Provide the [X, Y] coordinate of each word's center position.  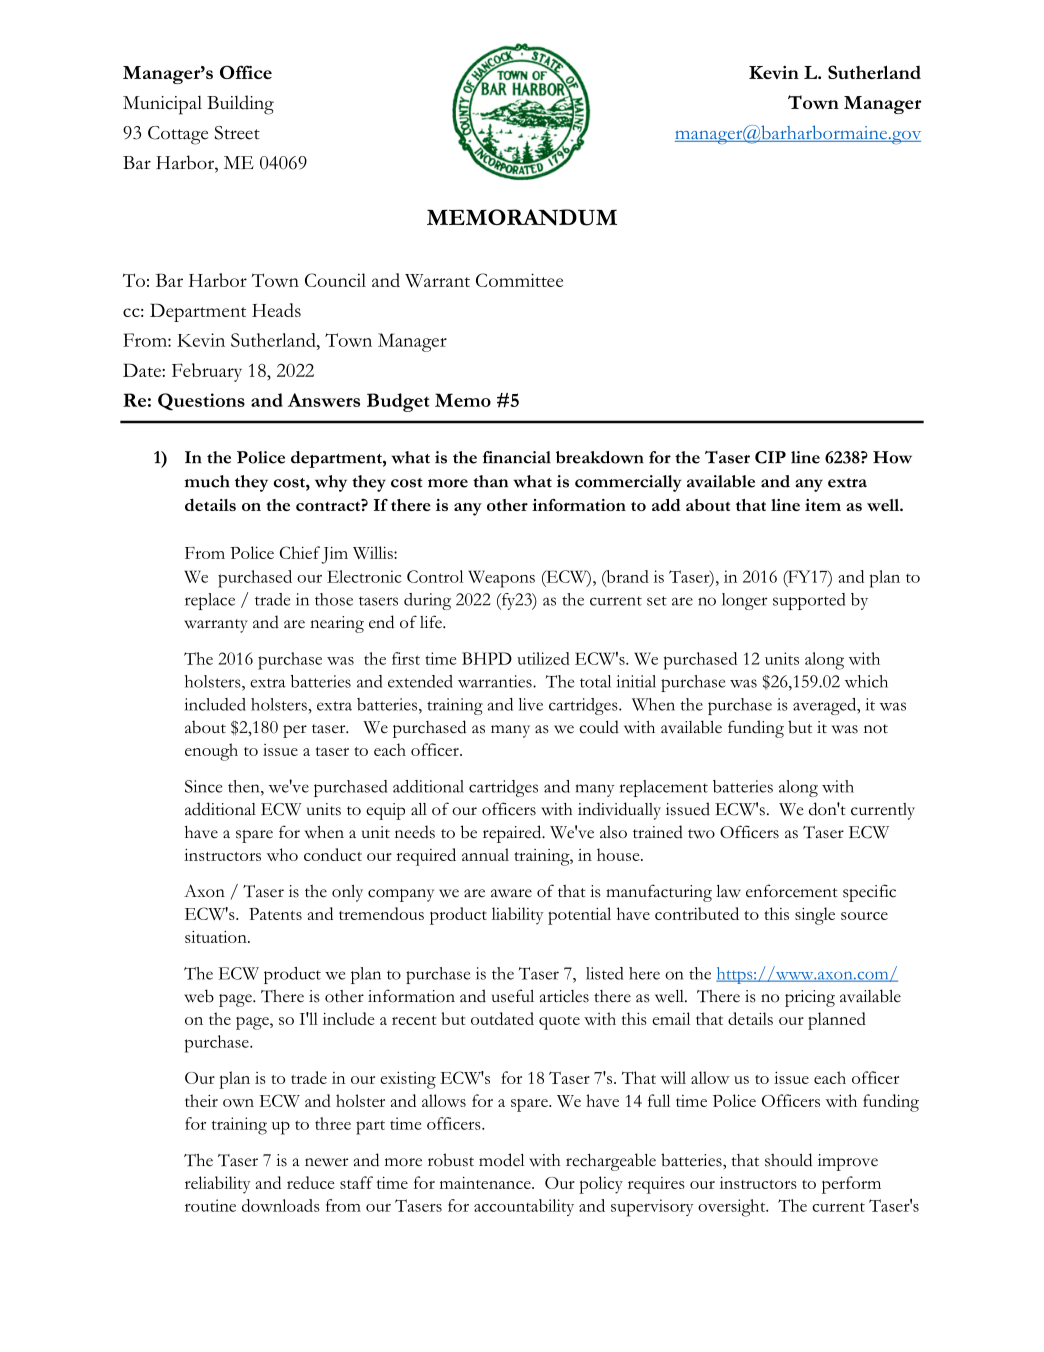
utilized [543, 658]
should [788, 1160]
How [892, 457]
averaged [826, 706]
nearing [337, 624]
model [501, 1160]
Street [237, 133]
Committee [519, 280]
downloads [281, 1205]
